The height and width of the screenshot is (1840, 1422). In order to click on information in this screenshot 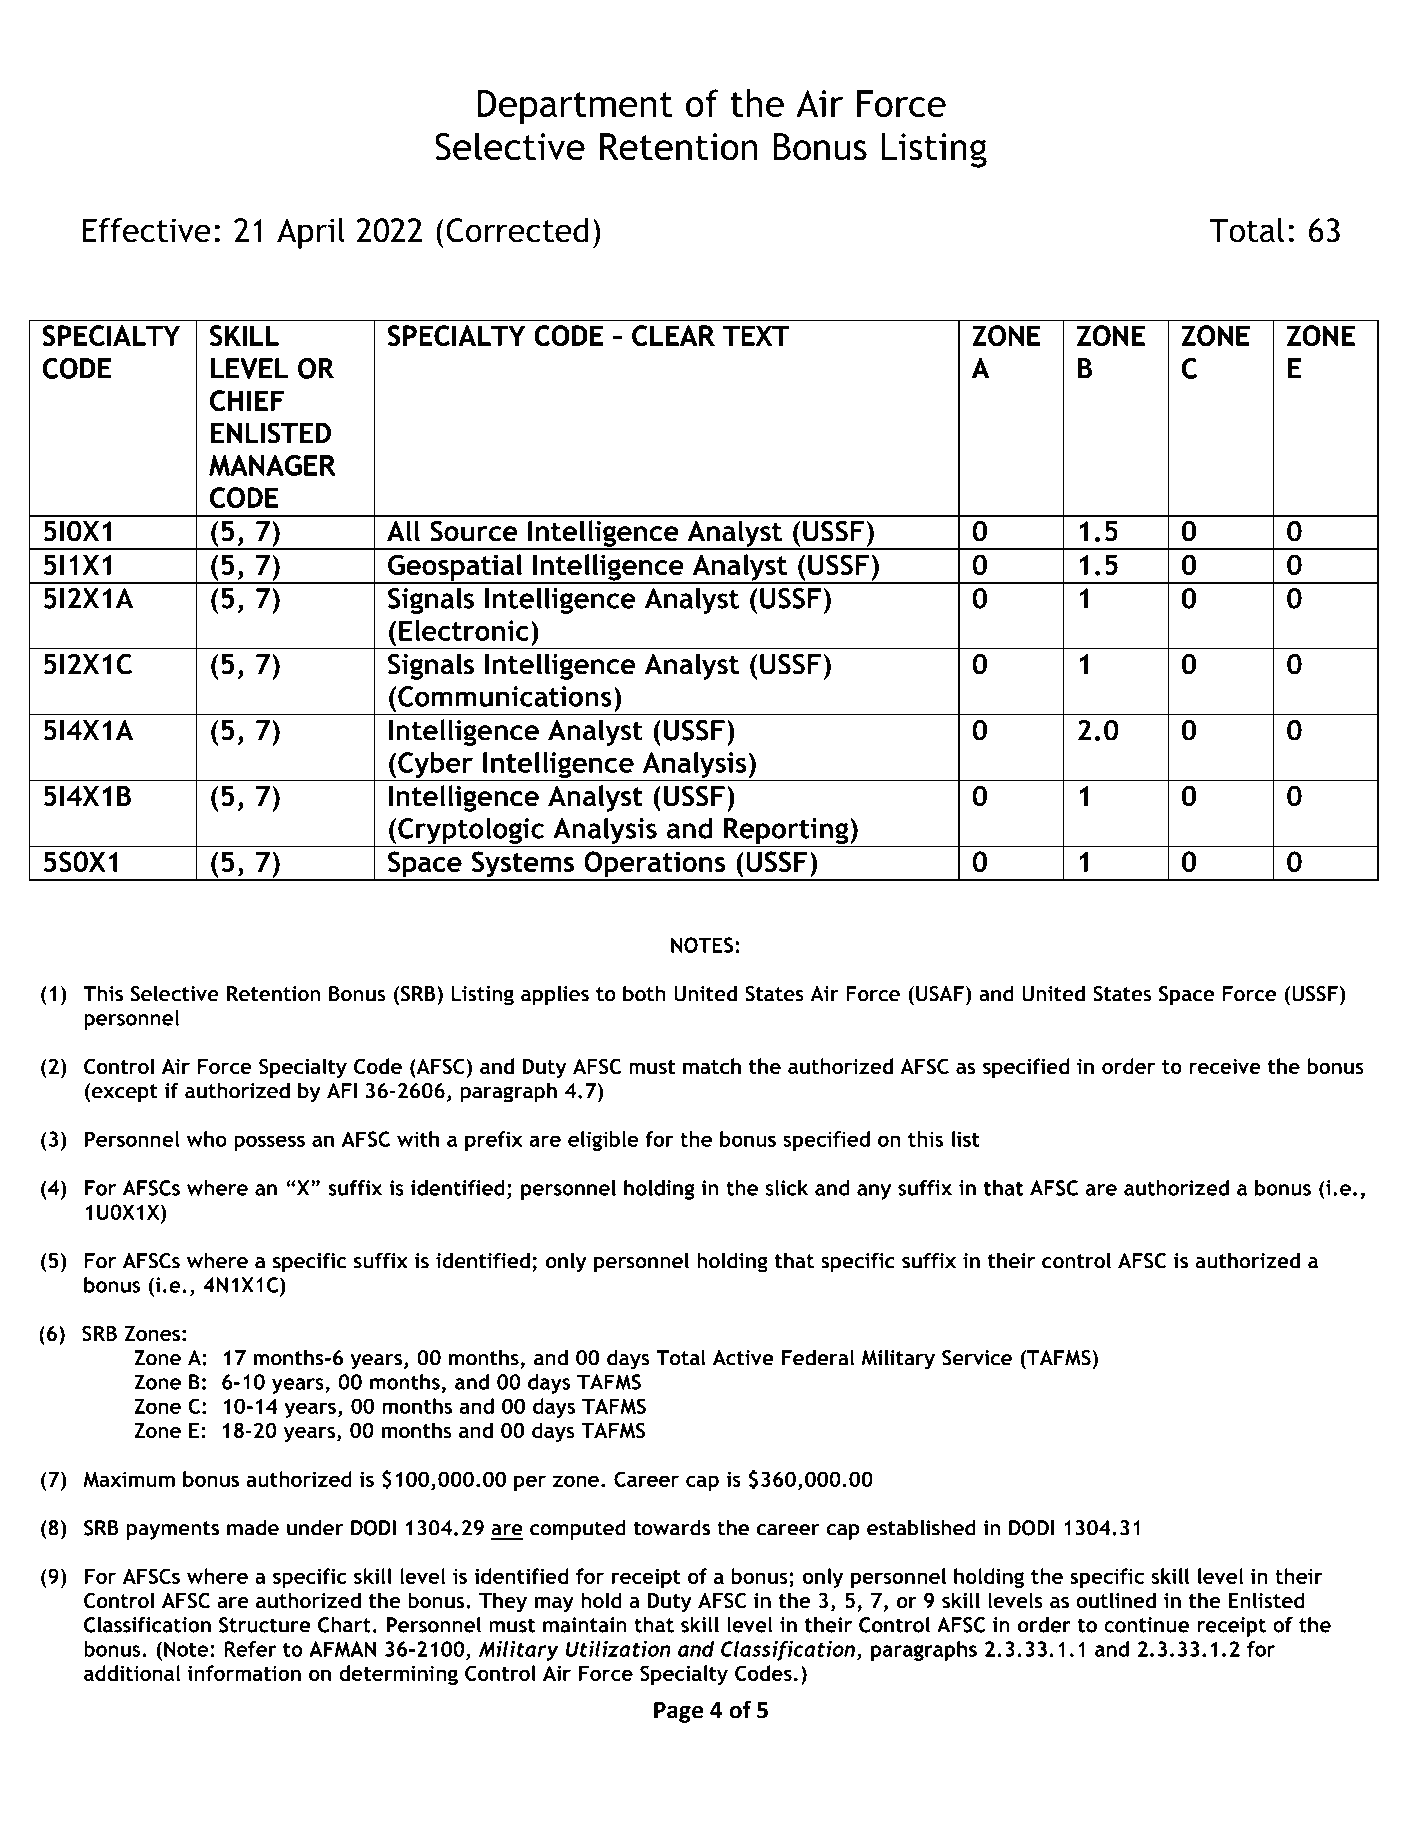, I will do `click(244, 1673)`.
